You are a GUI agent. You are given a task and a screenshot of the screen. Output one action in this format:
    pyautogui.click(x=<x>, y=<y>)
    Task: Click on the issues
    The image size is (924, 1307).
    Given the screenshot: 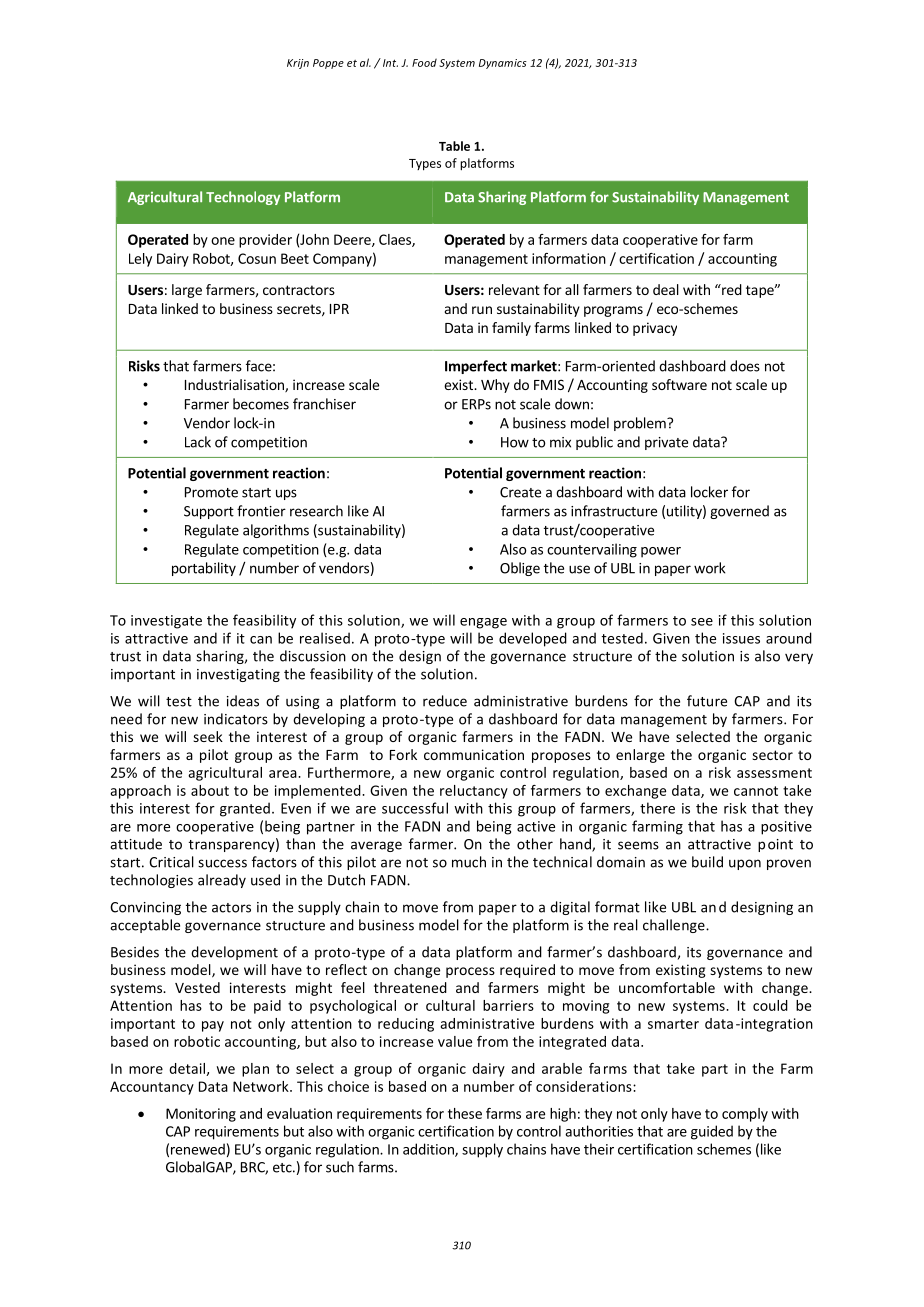 What is the action you would take?
    pyautogui.click(x=741, y=638)
